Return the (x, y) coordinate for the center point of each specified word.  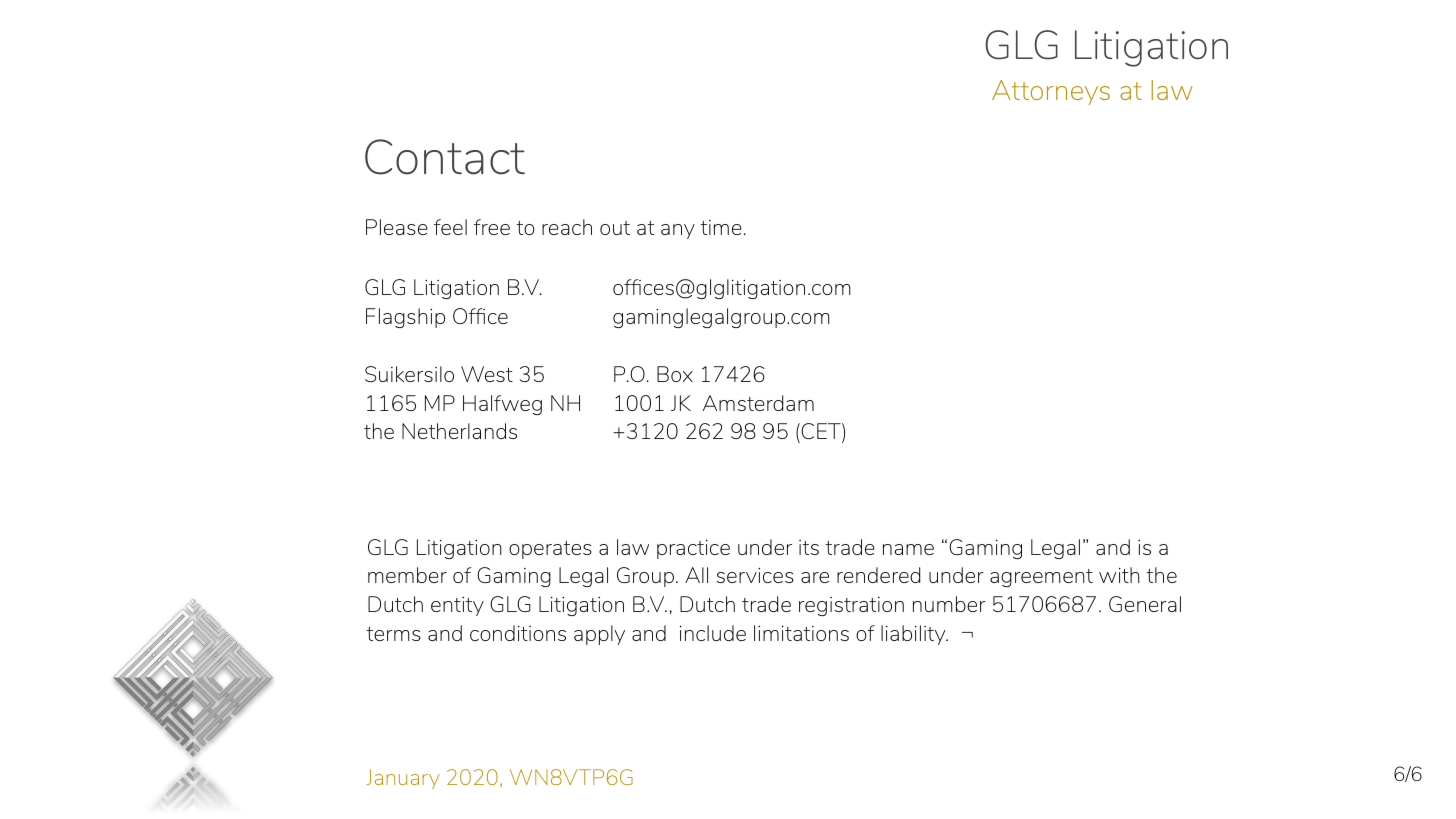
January (403, 779)
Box (675, 374)
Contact (445, 157)
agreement (1041, 578)
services (755, 575)
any (678, 231)
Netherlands (459, 431)
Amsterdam (758, 403)
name (908, 549)
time (721, 227)
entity (457, 606)
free (492, 227)
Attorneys (1051, 92)
